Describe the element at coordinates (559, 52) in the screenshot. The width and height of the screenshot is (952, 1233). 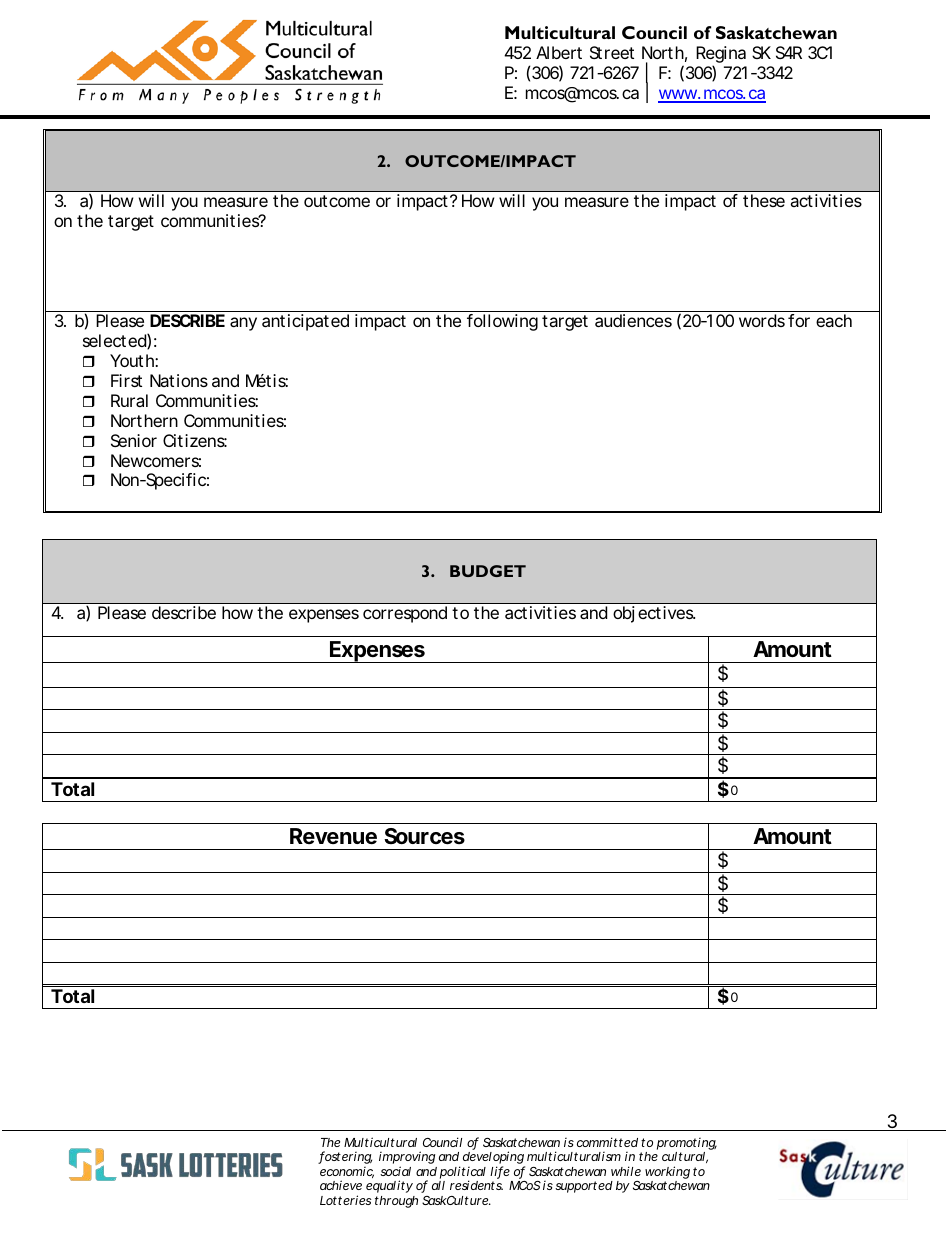
I see `Albert` at that location.
